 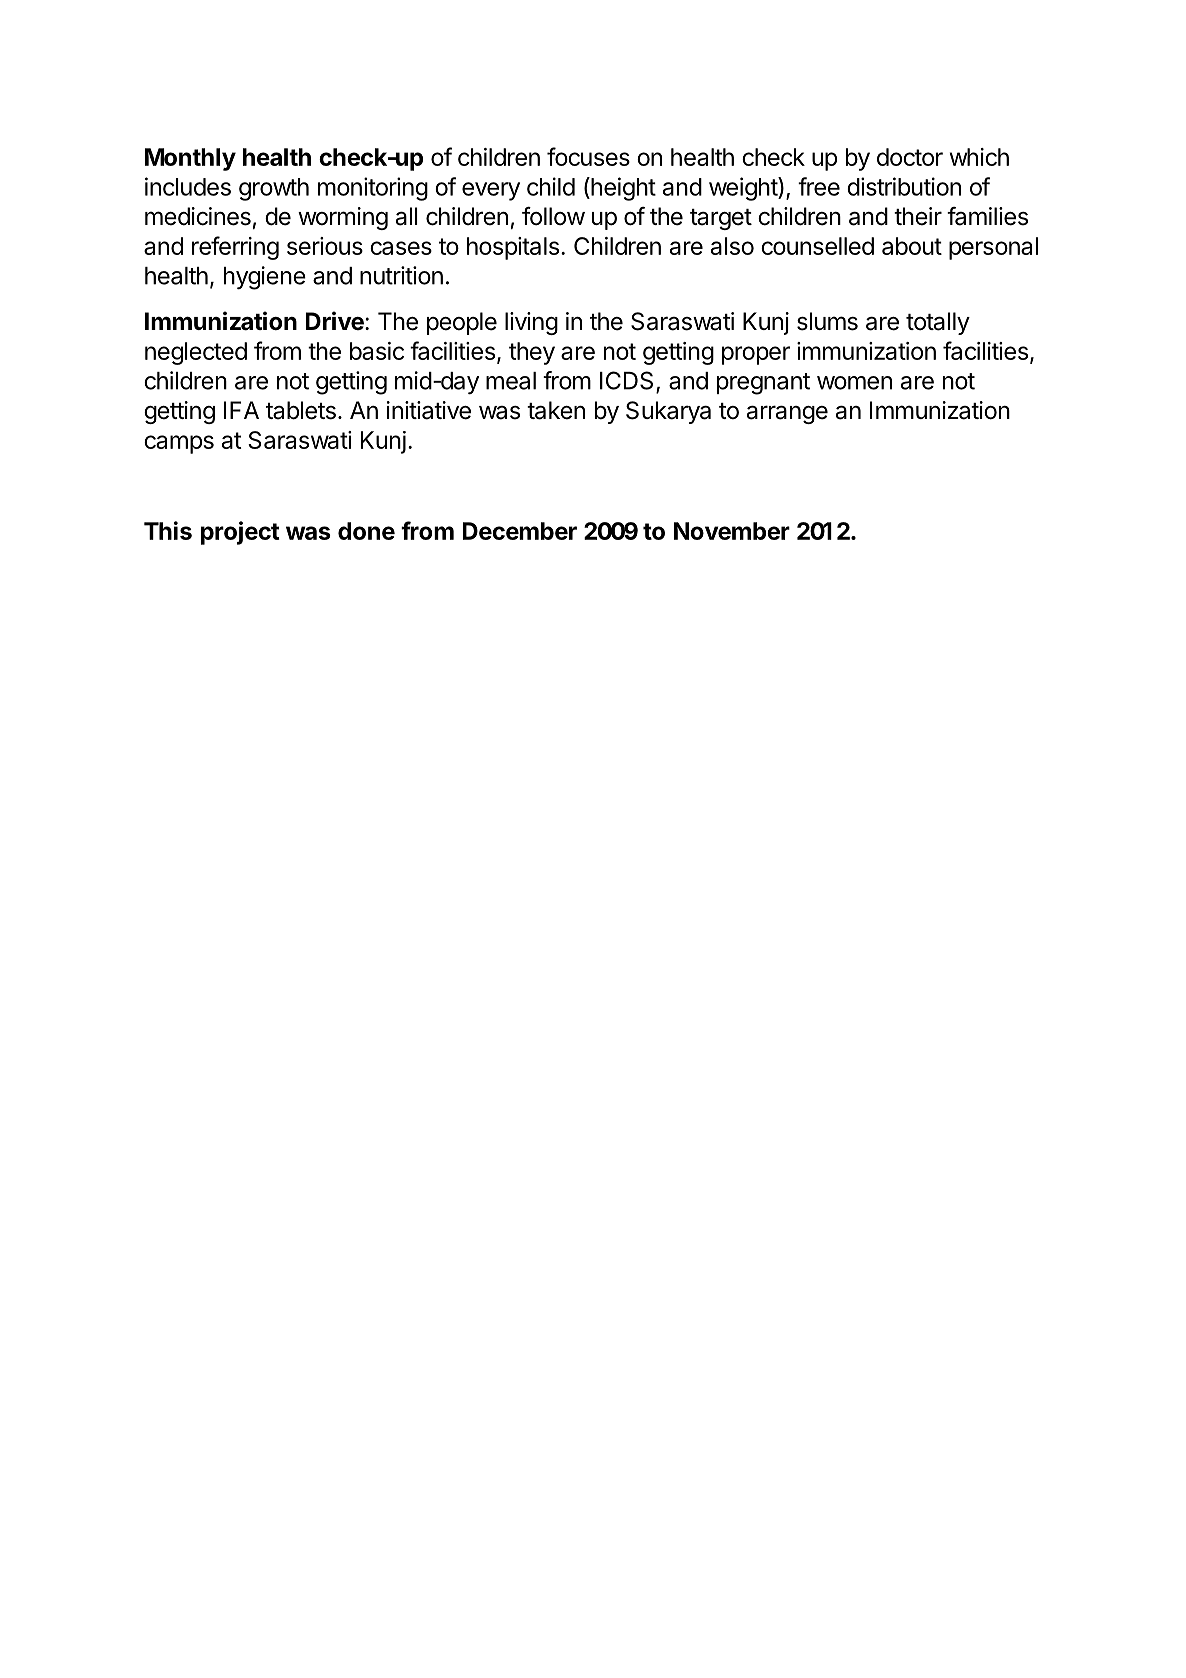 I want to click on Monthly, so click(x=190, y=159).
